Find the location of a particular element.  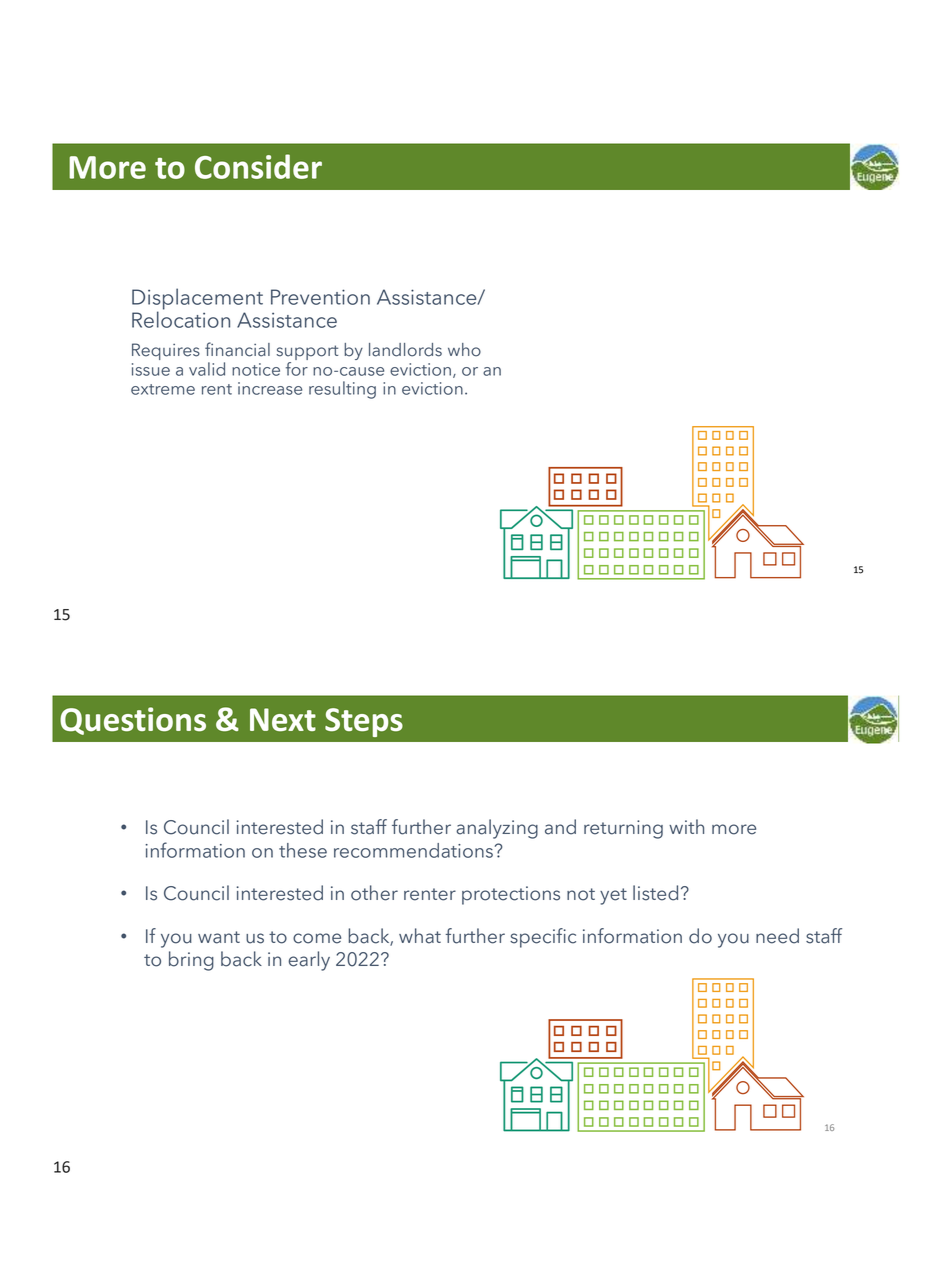

Next is located at coordinates (283, 720).
